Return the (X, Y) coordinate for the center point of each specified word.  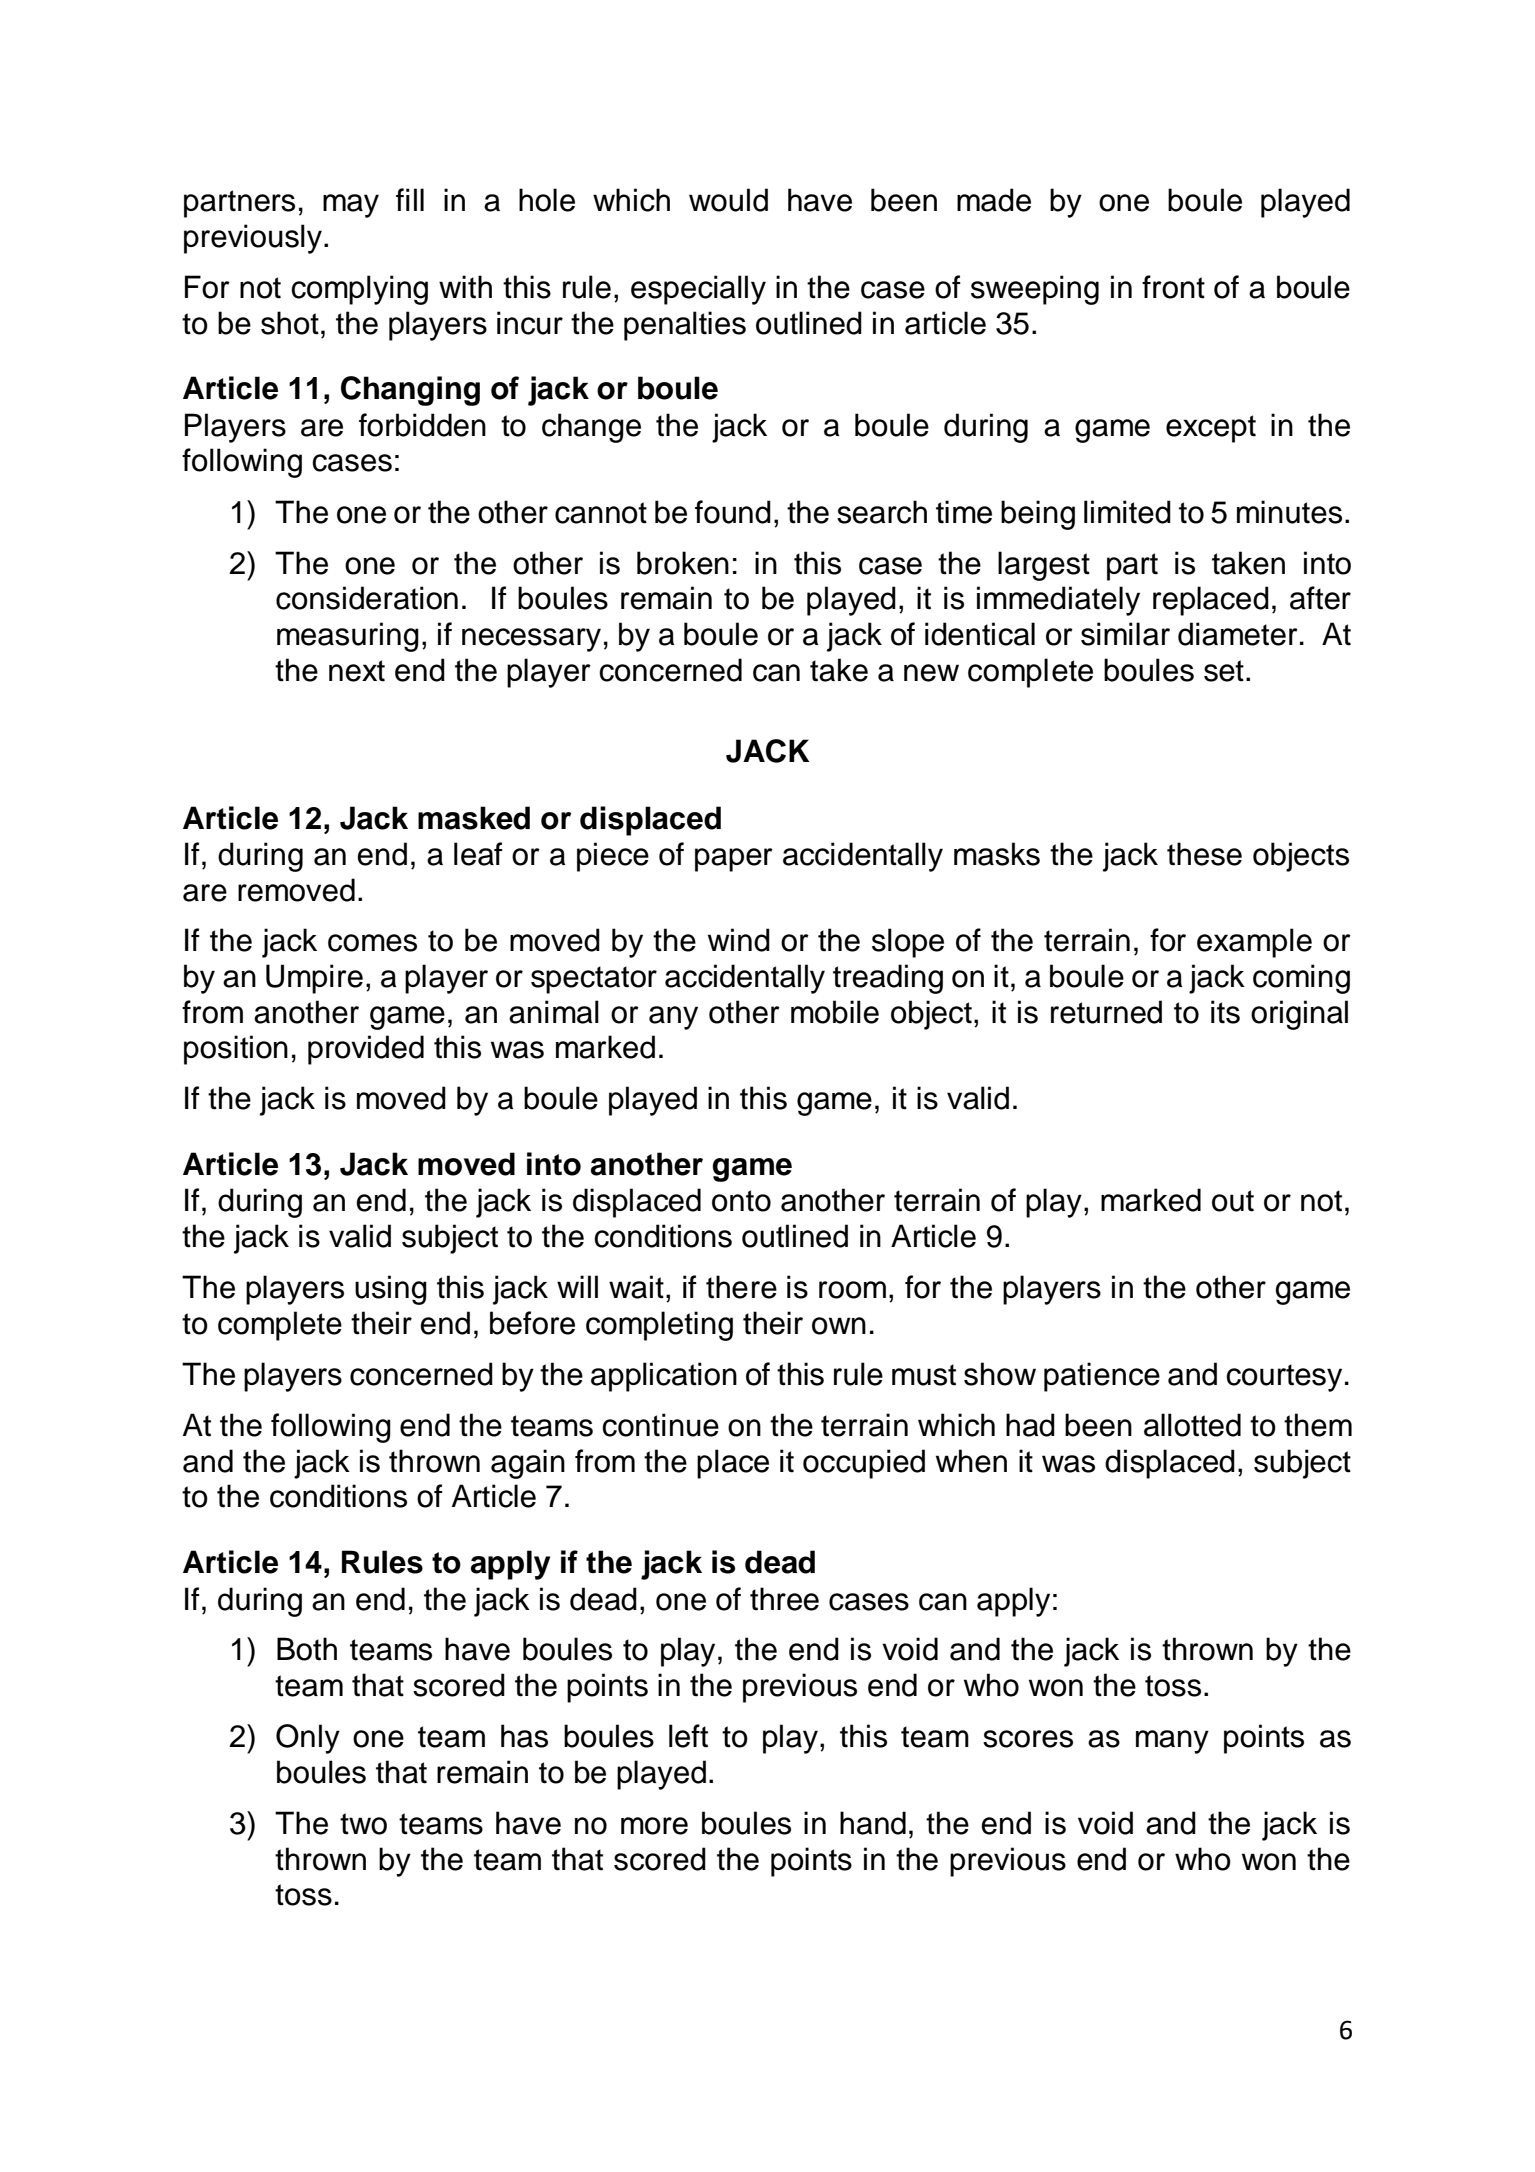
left (688, 1736)
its (1225, 1012)
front (1173, 287)
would (728, 200)
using (391, 1290)
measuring (348, 637)
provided (366, 1050)
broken (683, 563)
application (664, 1377)
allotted (1192, 1425)
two (363, 1824)
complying (359, 290)
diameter (1238, 634)
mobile (835, 1012)
